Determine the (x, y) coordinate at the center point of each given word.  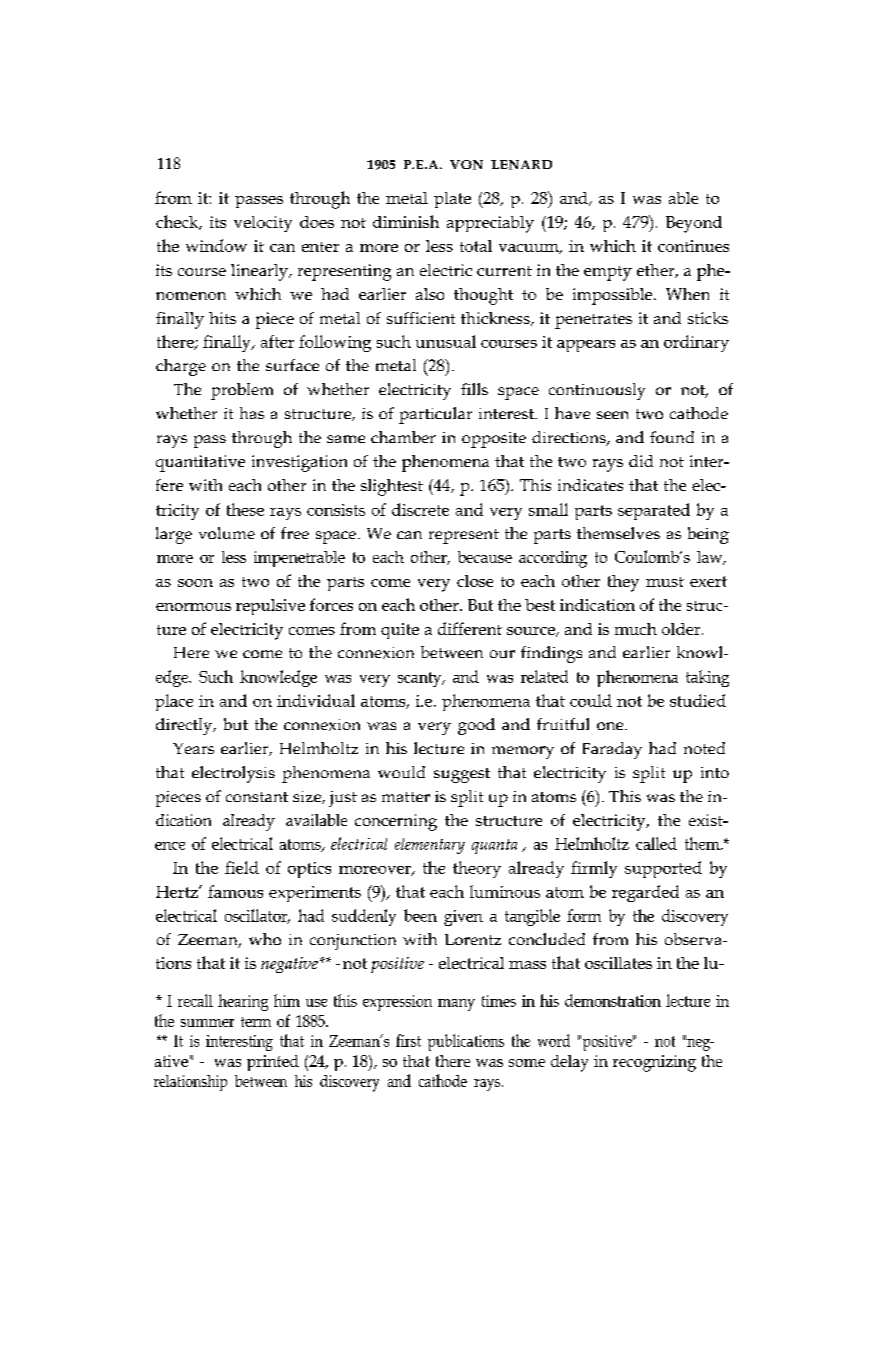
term (256, 1022)
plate (452, 200)
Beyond (694, 224)
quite (400, 631)
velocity (263, 224)
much (636, 629)
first (408, 1040)
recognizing (654, 1063)
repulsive (270, 607)
